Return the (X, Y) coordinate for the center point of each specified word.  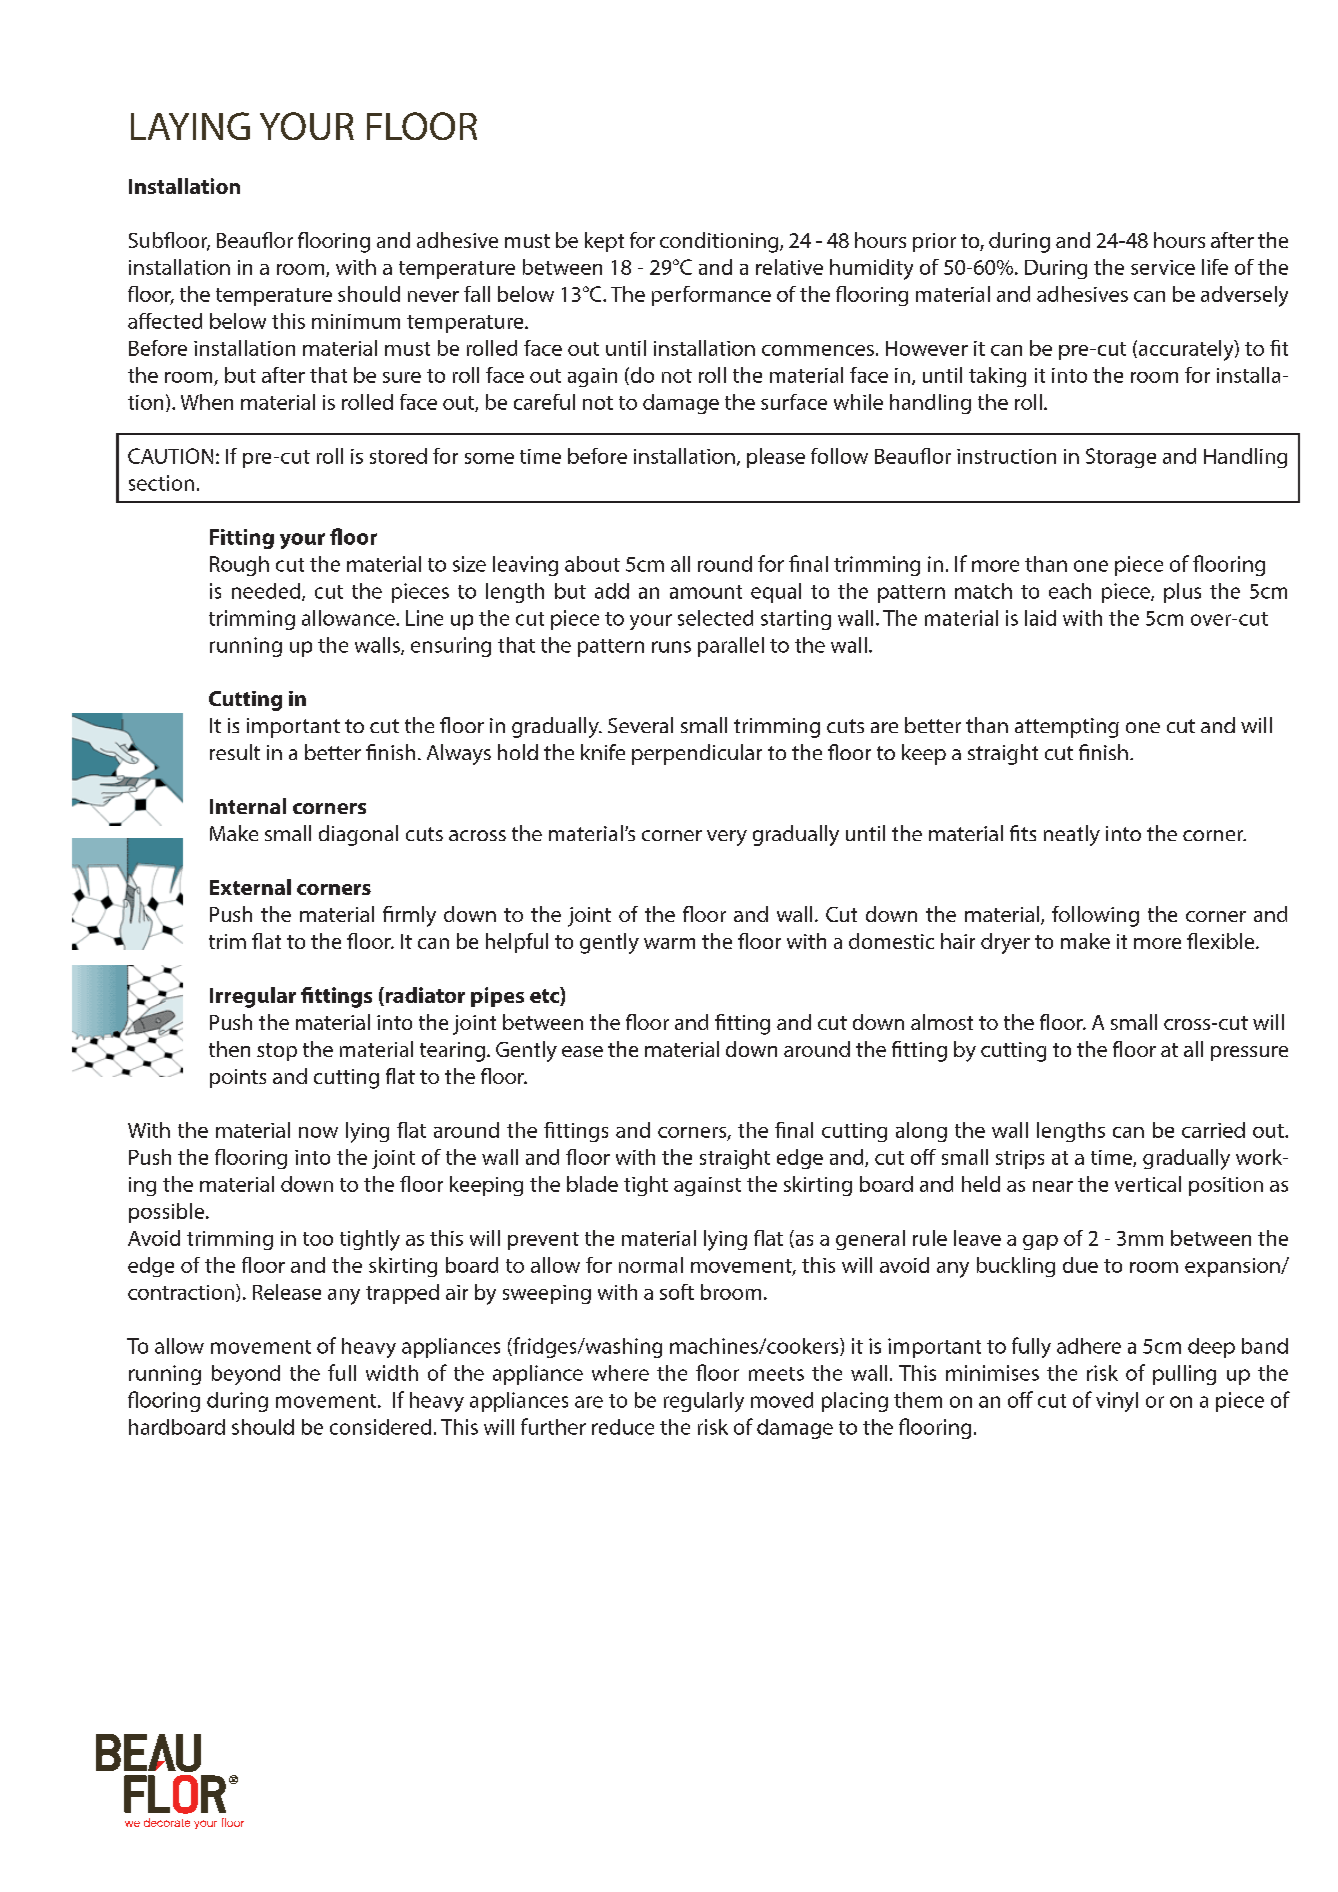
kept (604, 242)
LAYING (190, 126)
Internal (248, 806)
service (1163, 267)
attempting (1067, 728)
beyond (246, 1375)
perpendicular (697, 754)
